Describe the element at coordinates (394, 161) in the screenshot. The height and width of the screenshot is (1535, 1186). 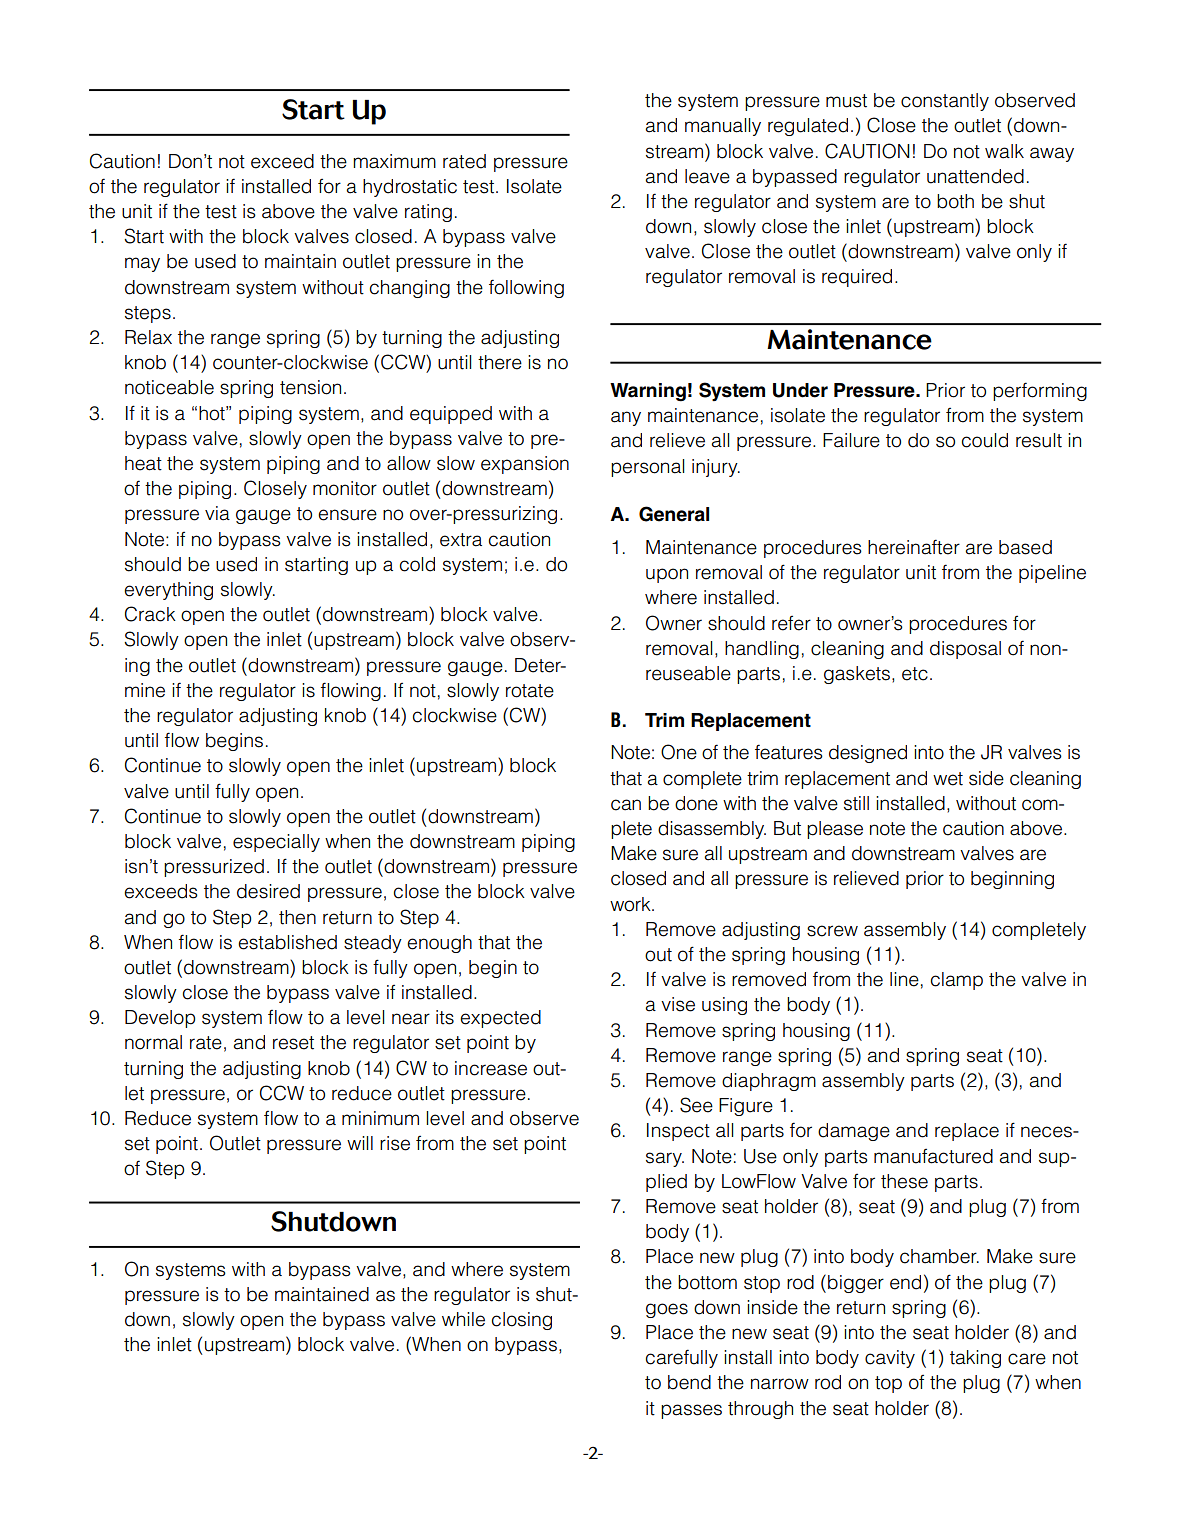
I see `maximum` at that location.
